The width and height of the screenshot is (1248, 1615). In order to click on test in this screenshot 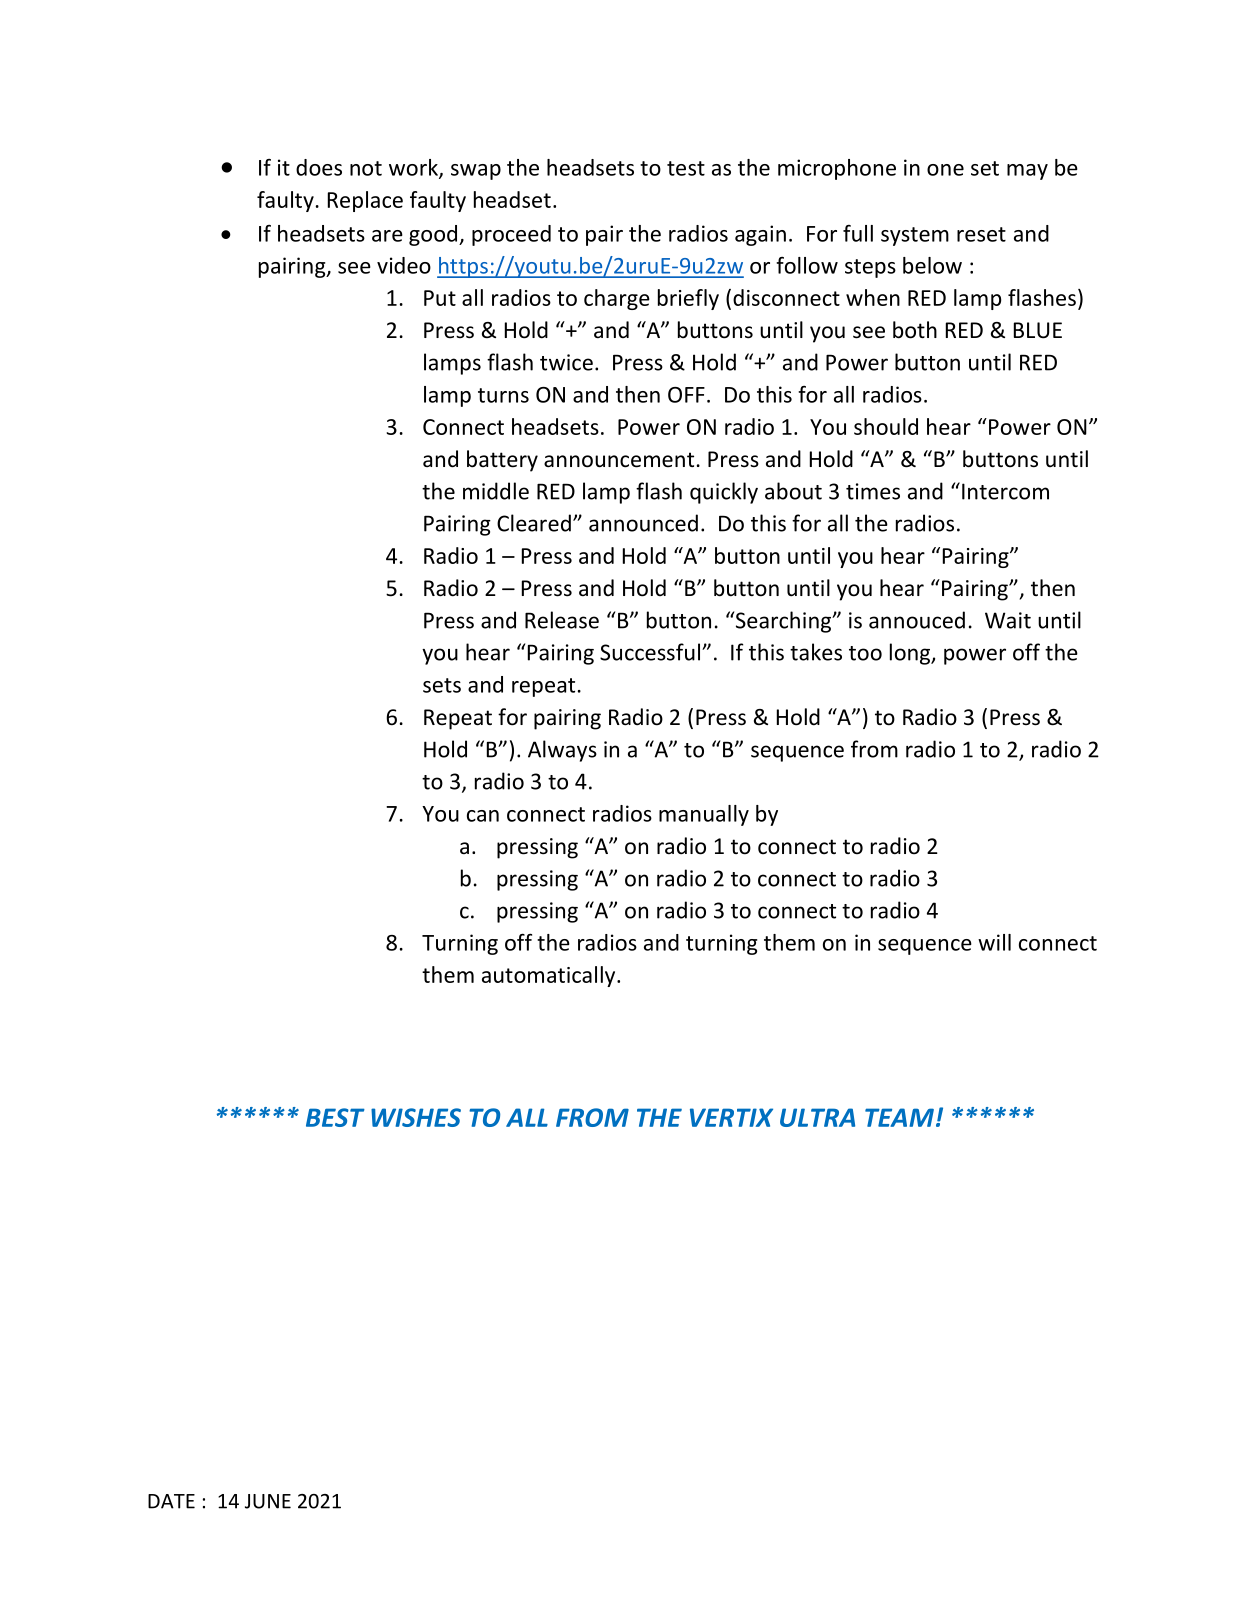, I will do `click(686, 168)`.
